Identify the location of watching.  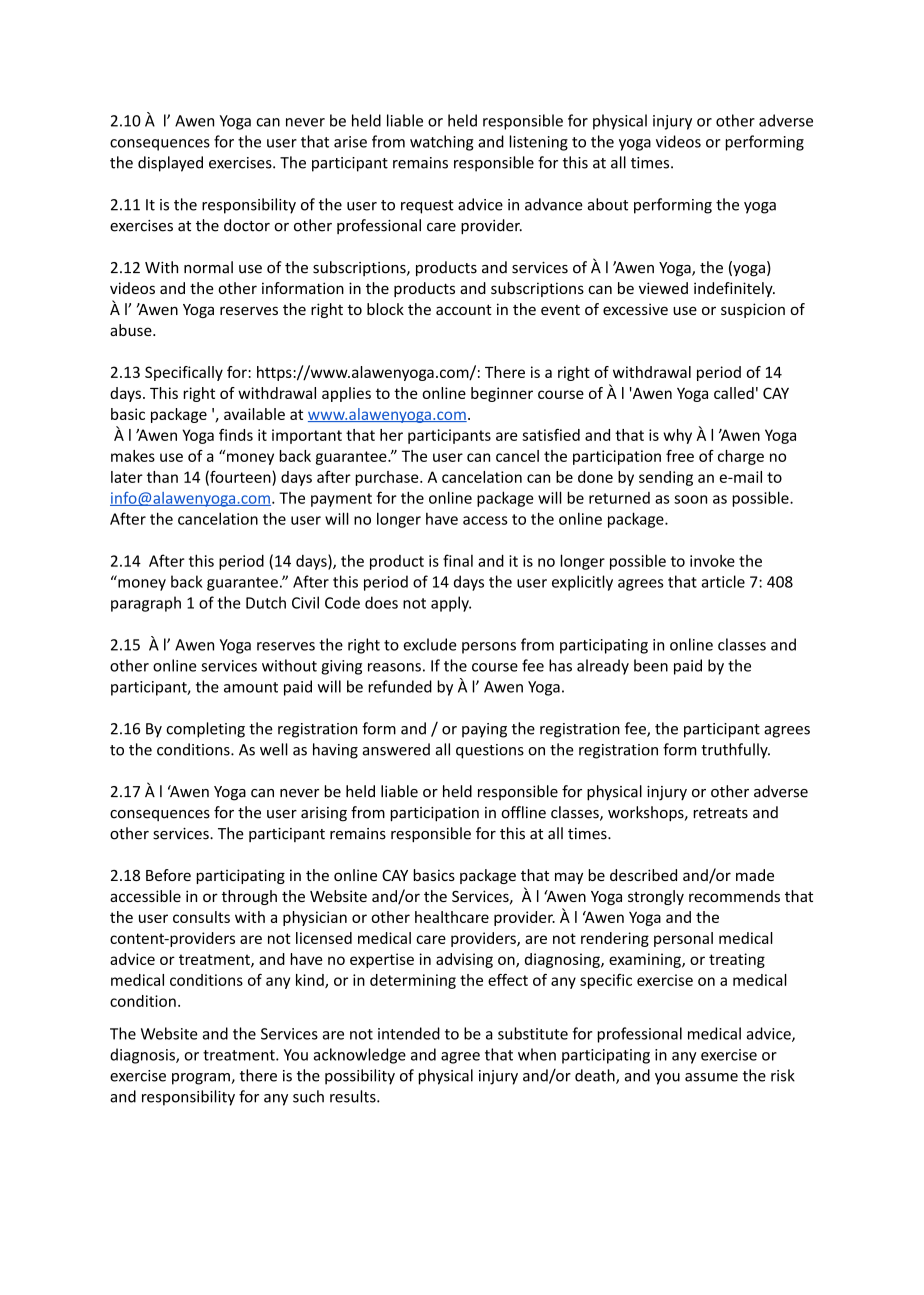
(442, 143).
